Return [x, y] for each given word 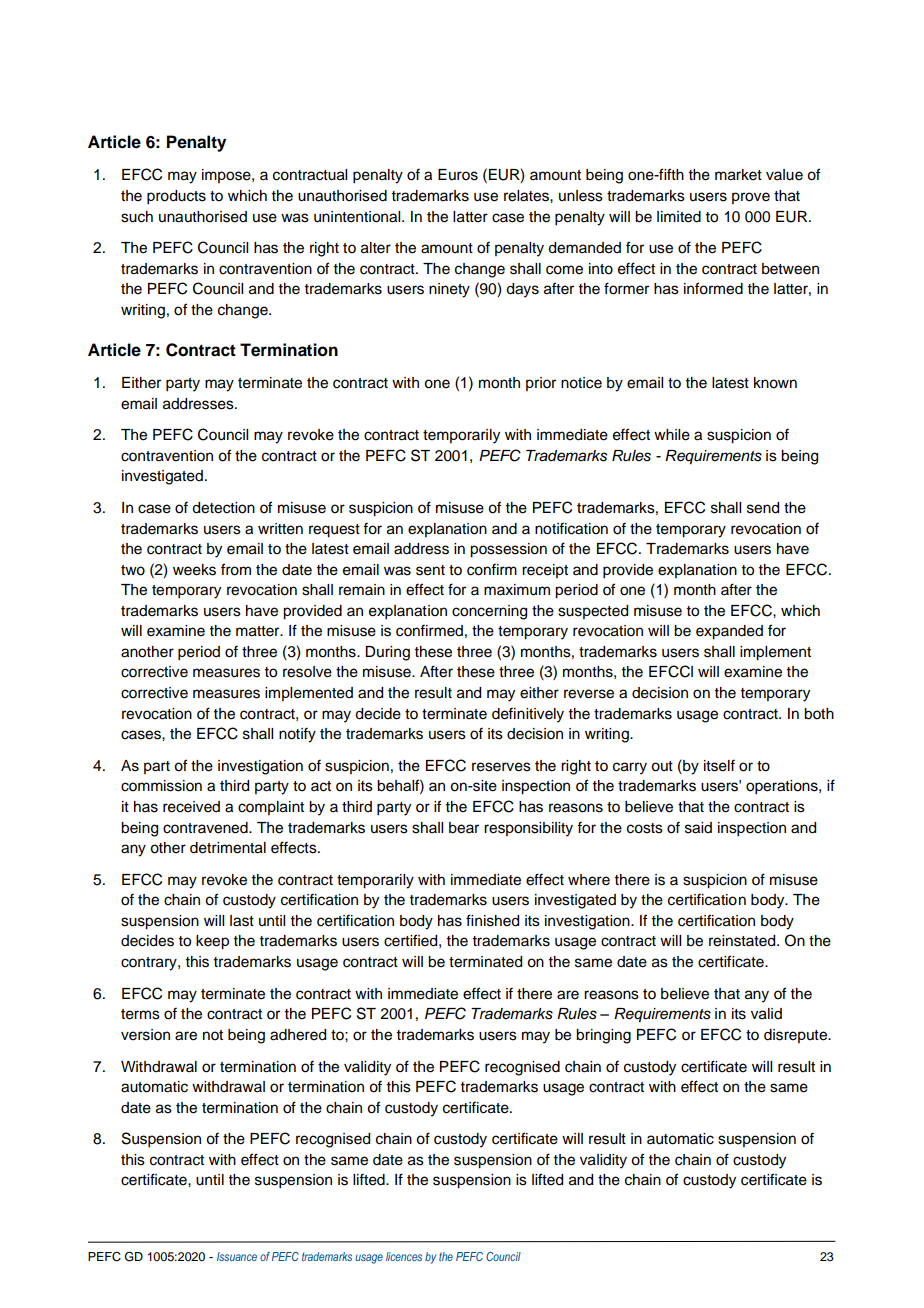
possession [508, 550]
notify [297, 735]
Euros [458, 175]
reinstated [743, 941]
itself [719, 765]
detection [223, 508]
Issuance [237, 1256]
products [176, 197]
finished [492, 920]
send [763, 508]
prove [751, 198]
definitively [528, 715]
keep [212, 942]
